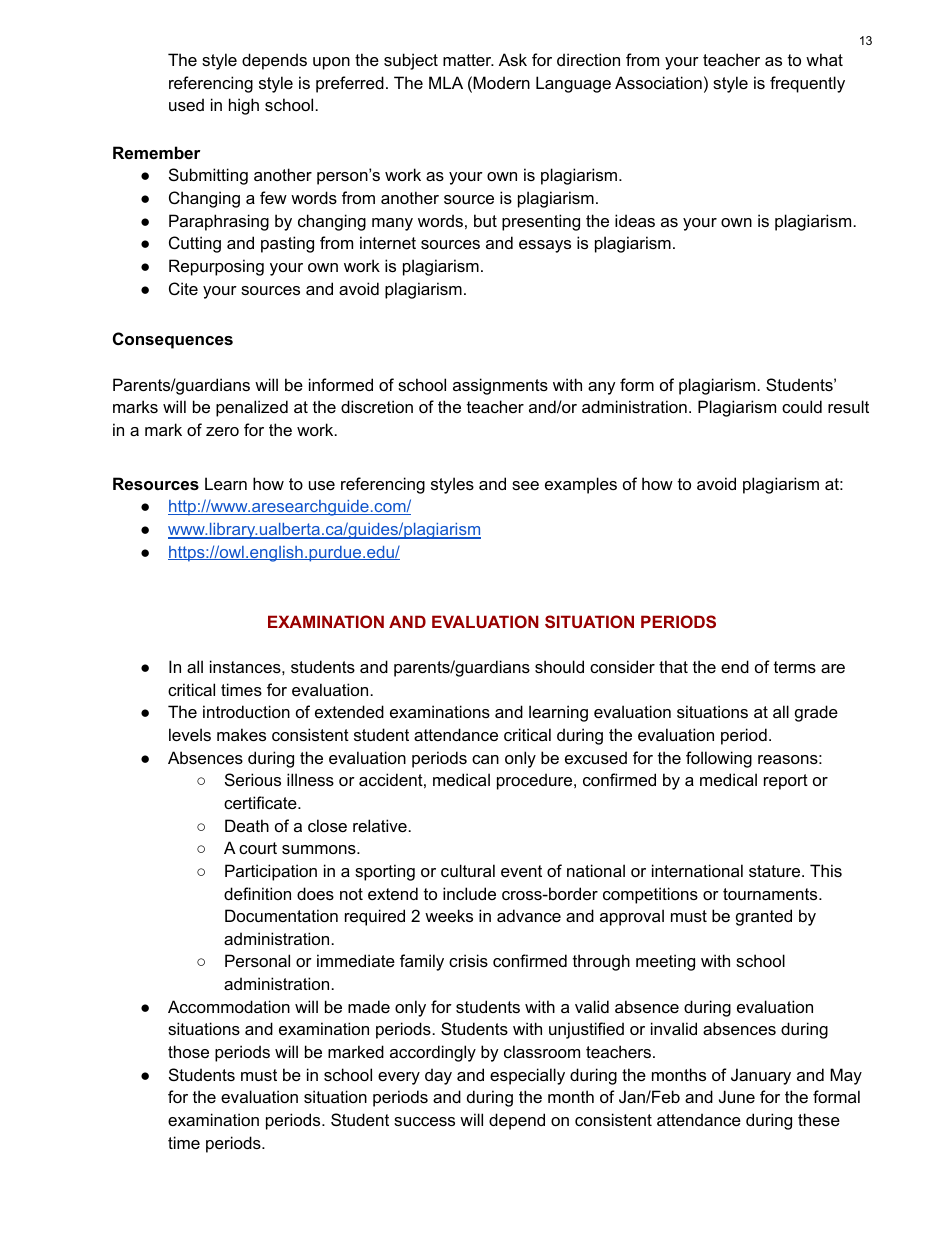 The width and height of the screenshot is (952, 1233). I want to click on terms, so click(795, 667).
